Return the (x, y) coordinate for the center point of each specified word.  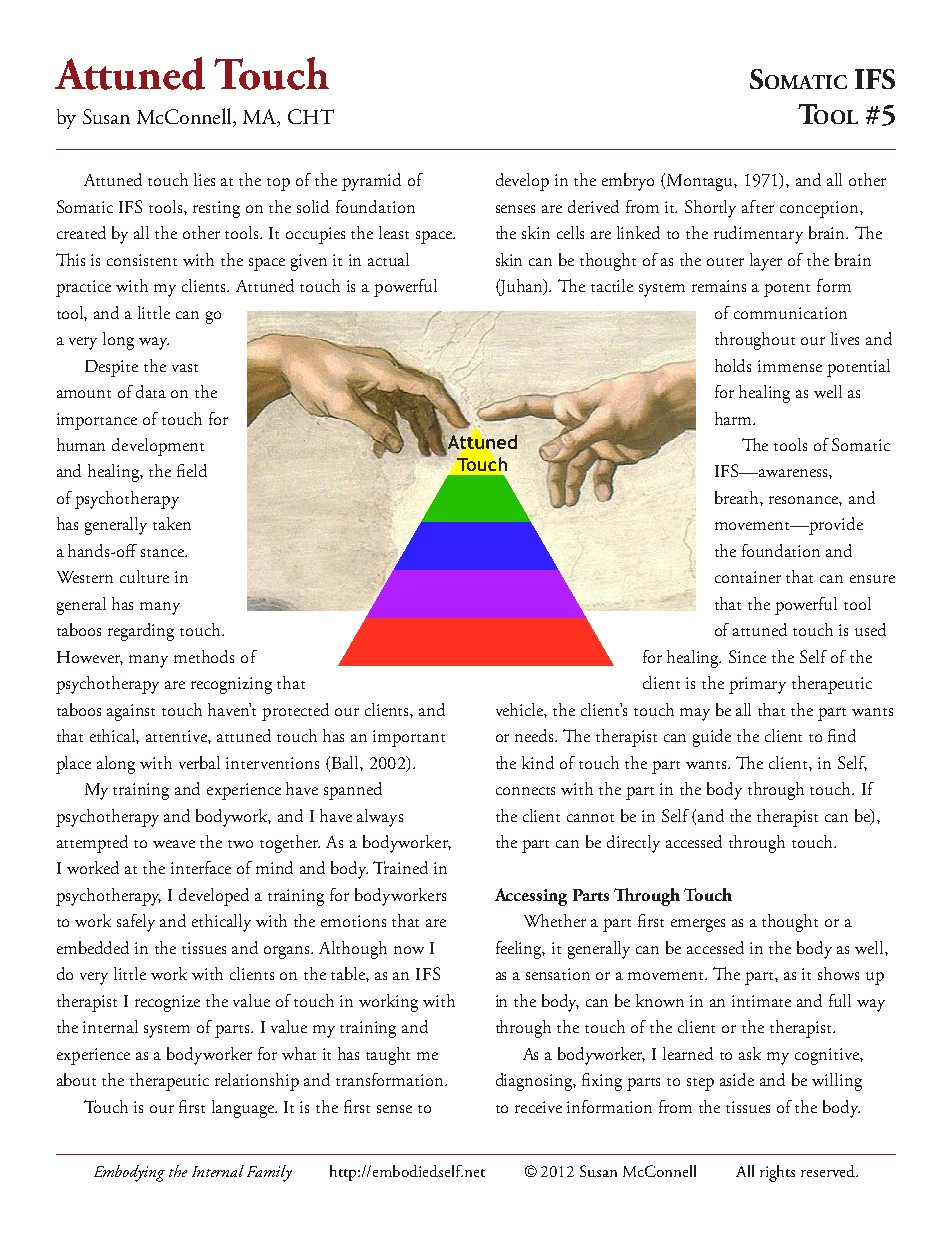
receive (538, 1107)
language (244, 1109)
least (394, 232)
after (758, 206)
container (748, 577)
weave (174, 844)
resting (216, 209)
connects (525, 791)
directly (633, 844)
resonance (805, 501)
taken (172, 523)
